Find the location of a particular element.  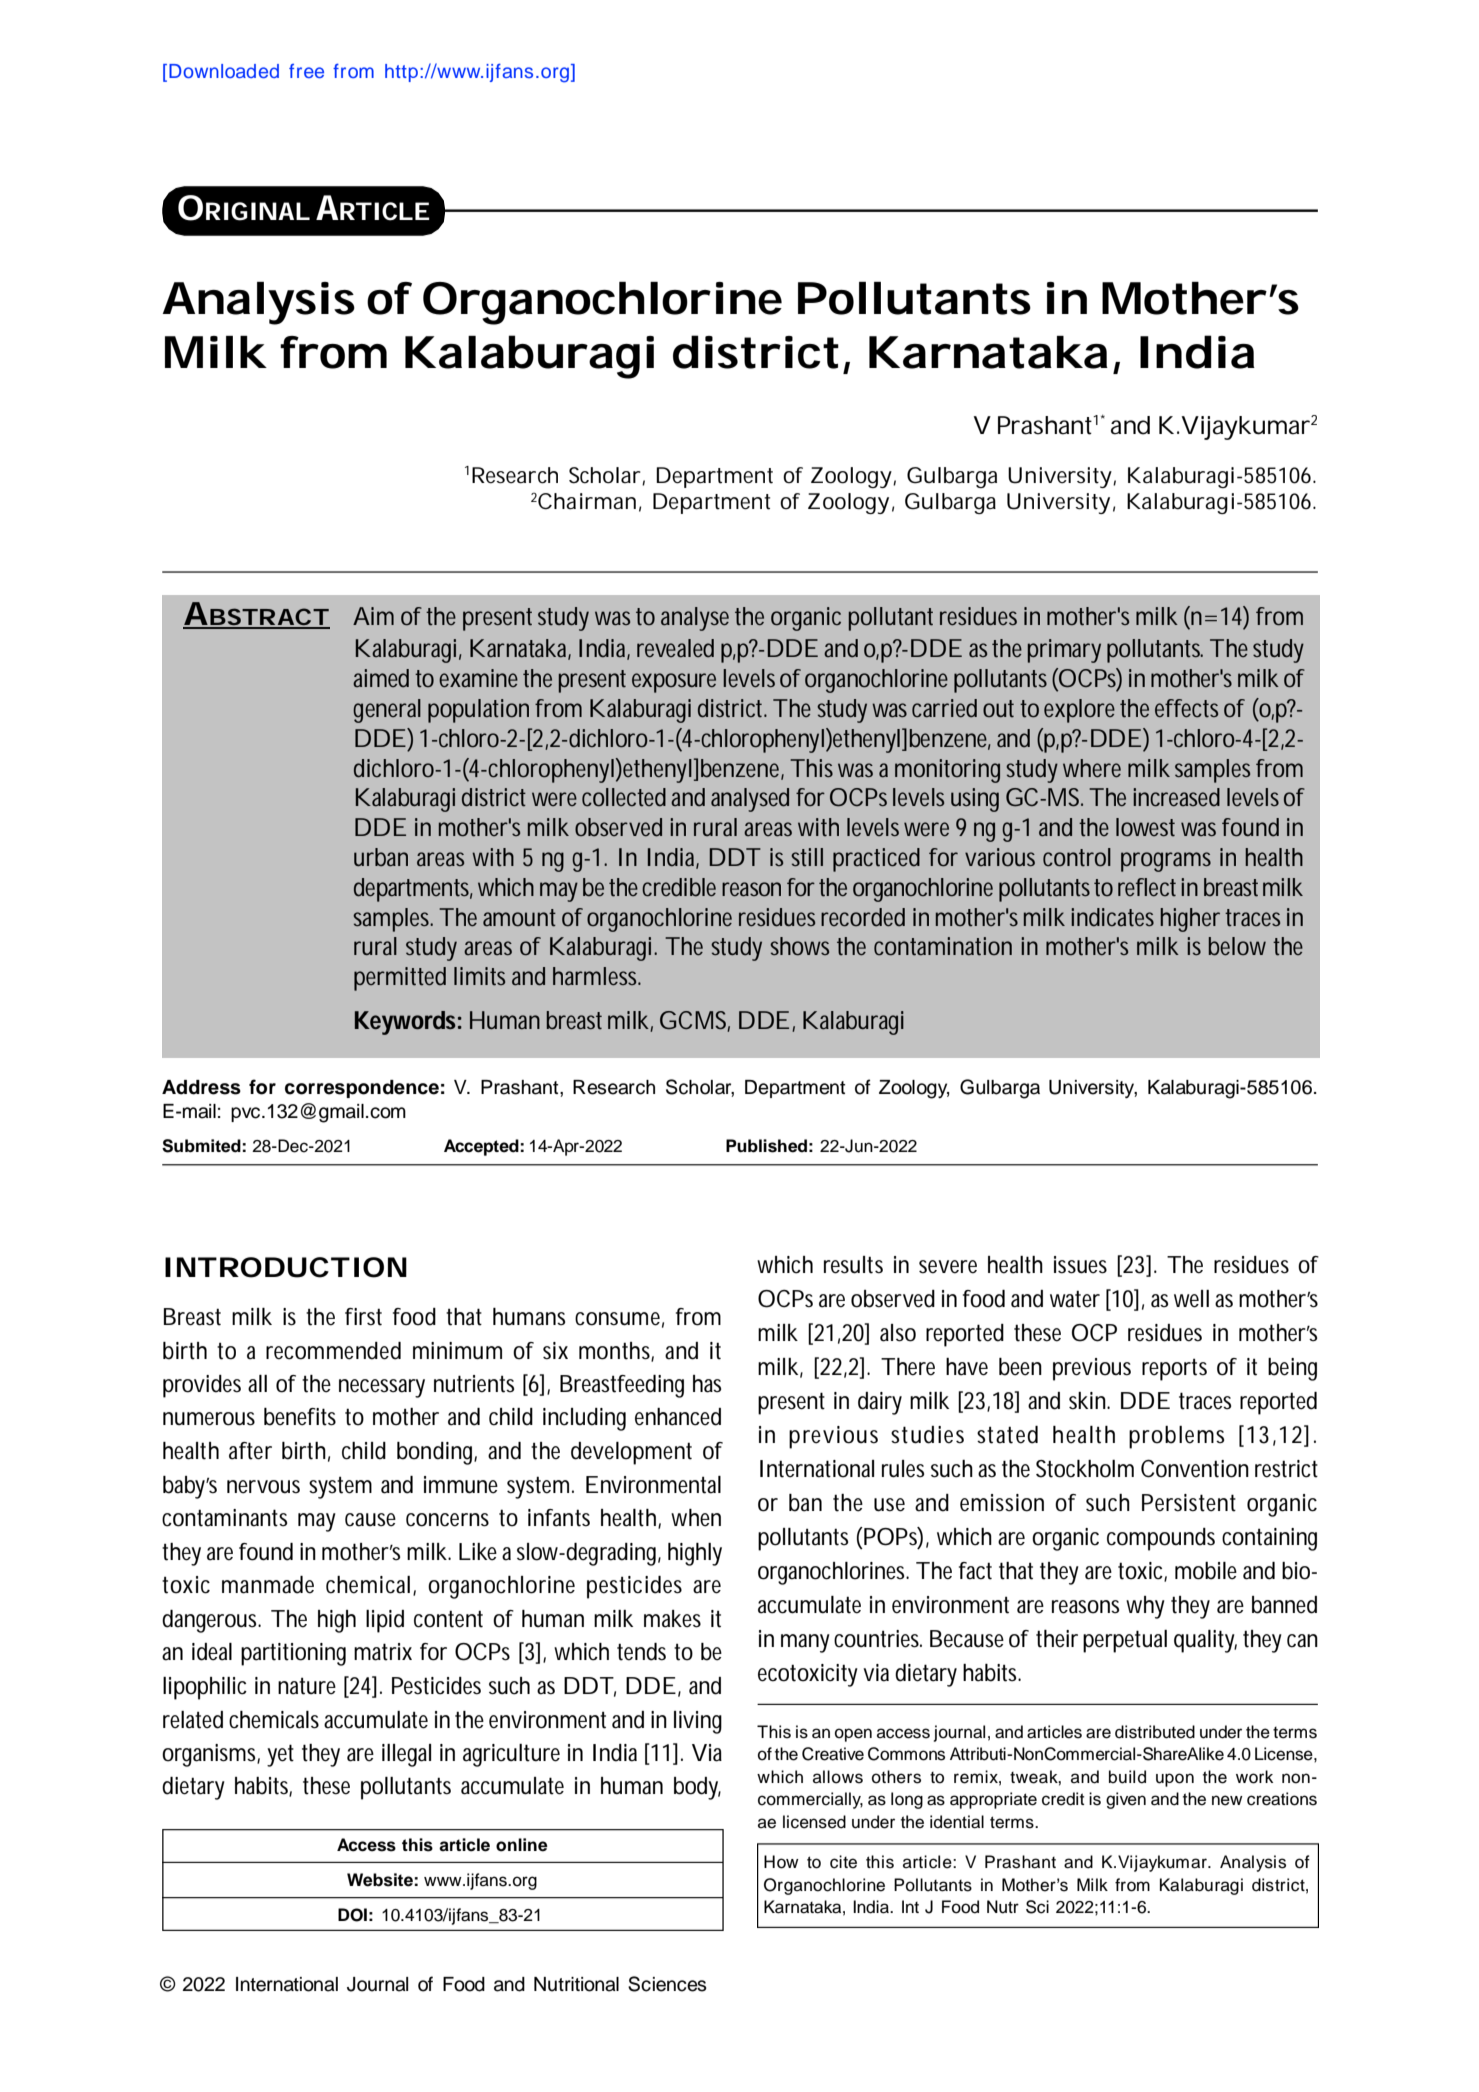

cite is located at coordinates (843, 1862).
